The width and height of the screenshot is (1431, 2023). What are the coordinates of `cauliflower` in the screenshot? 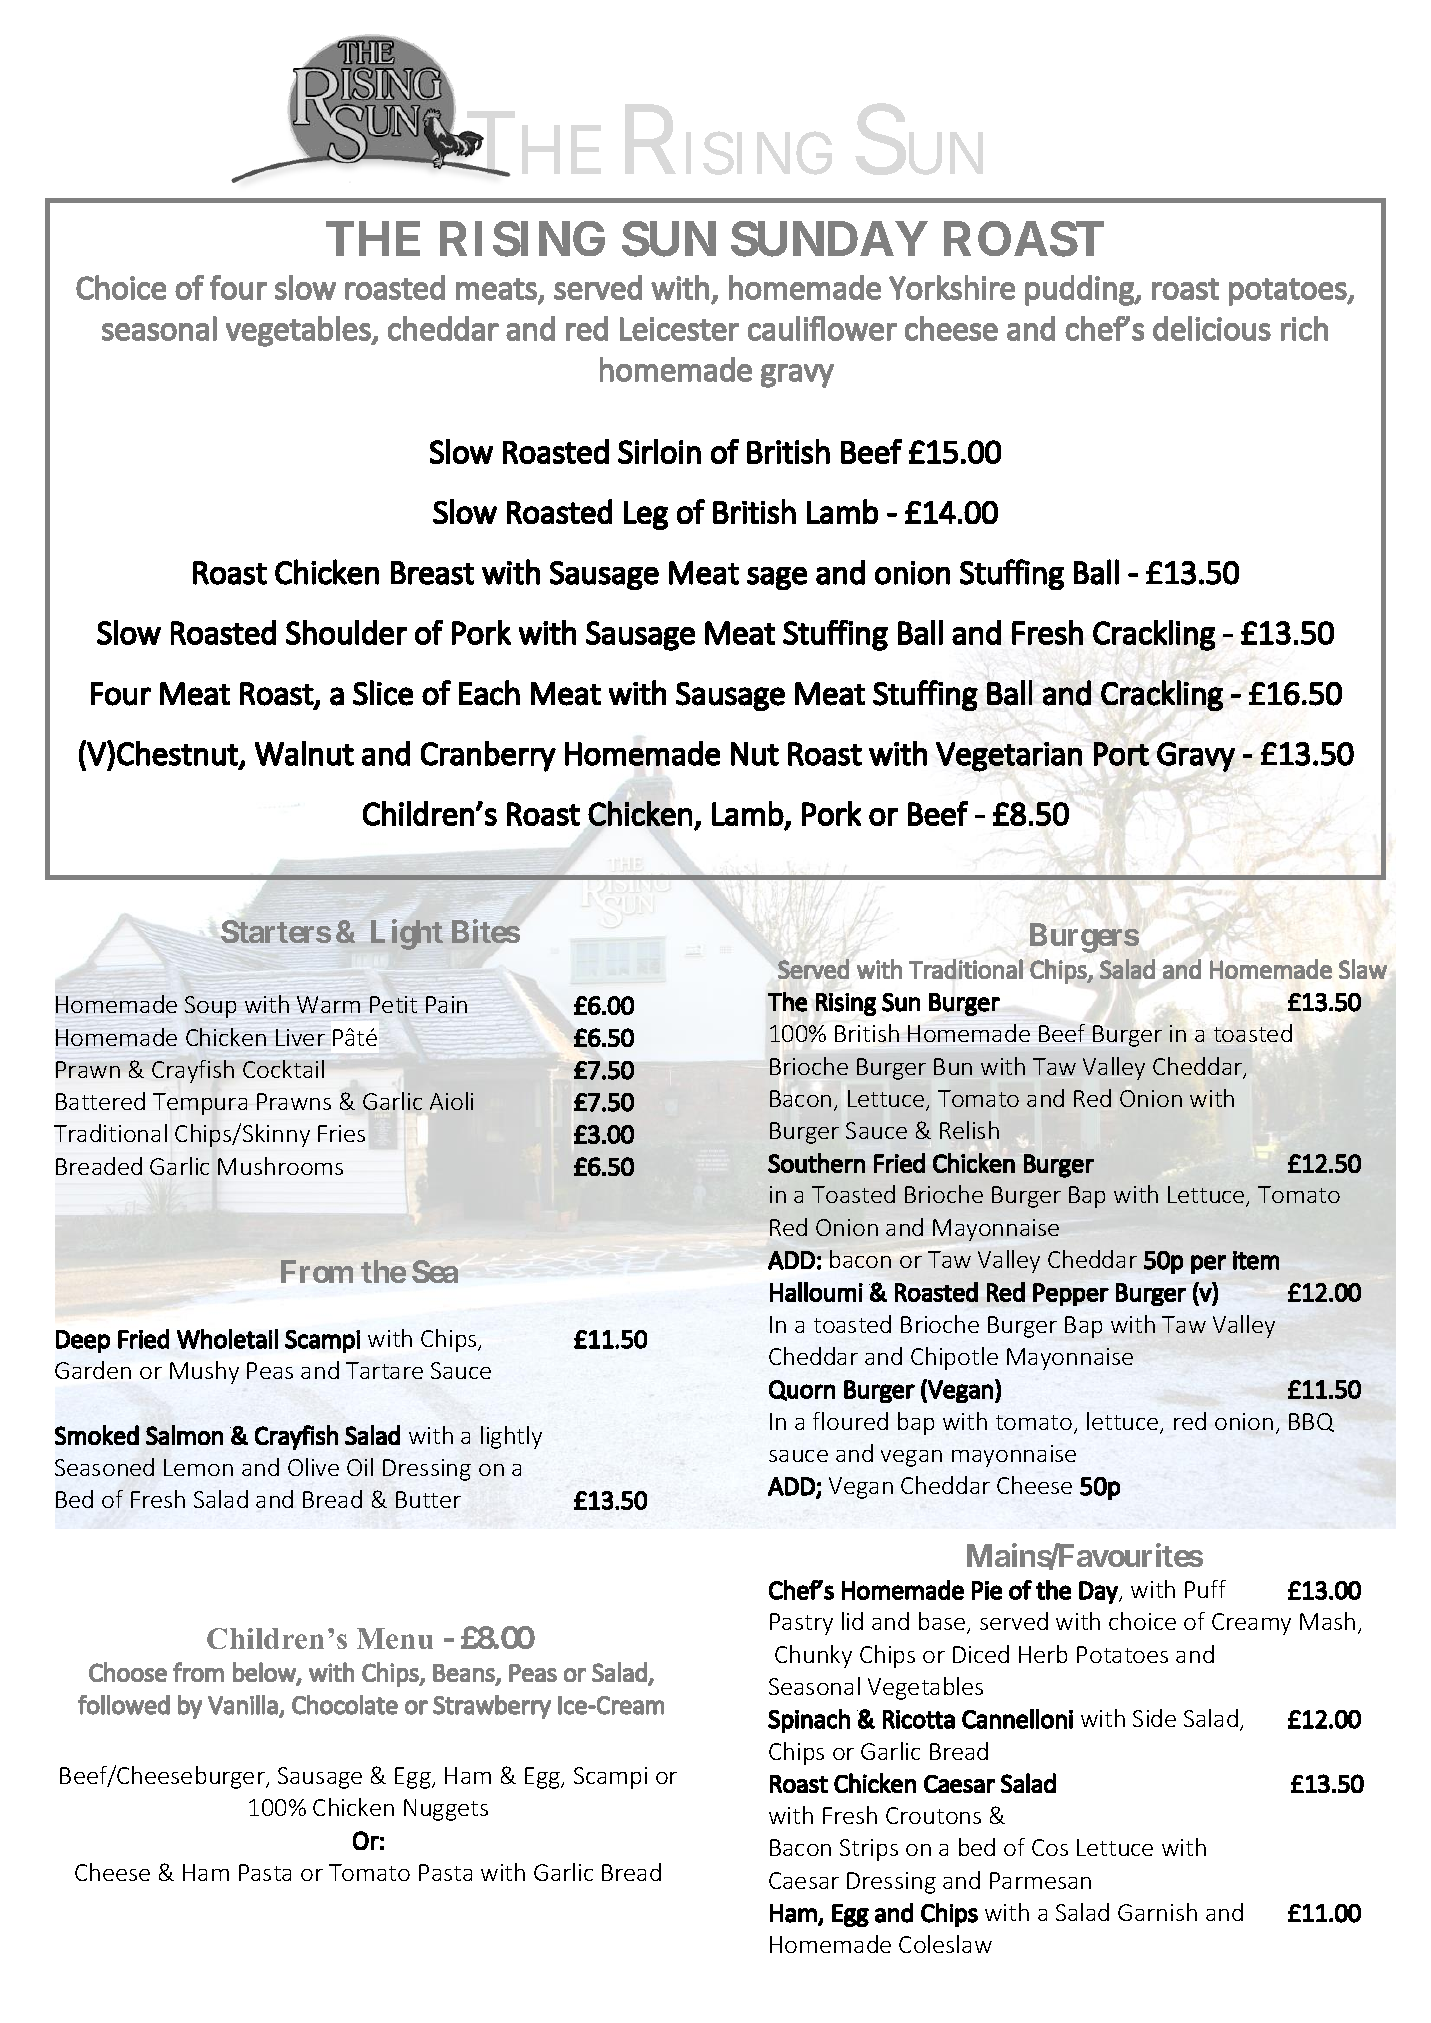 It's located at (822, 328).
